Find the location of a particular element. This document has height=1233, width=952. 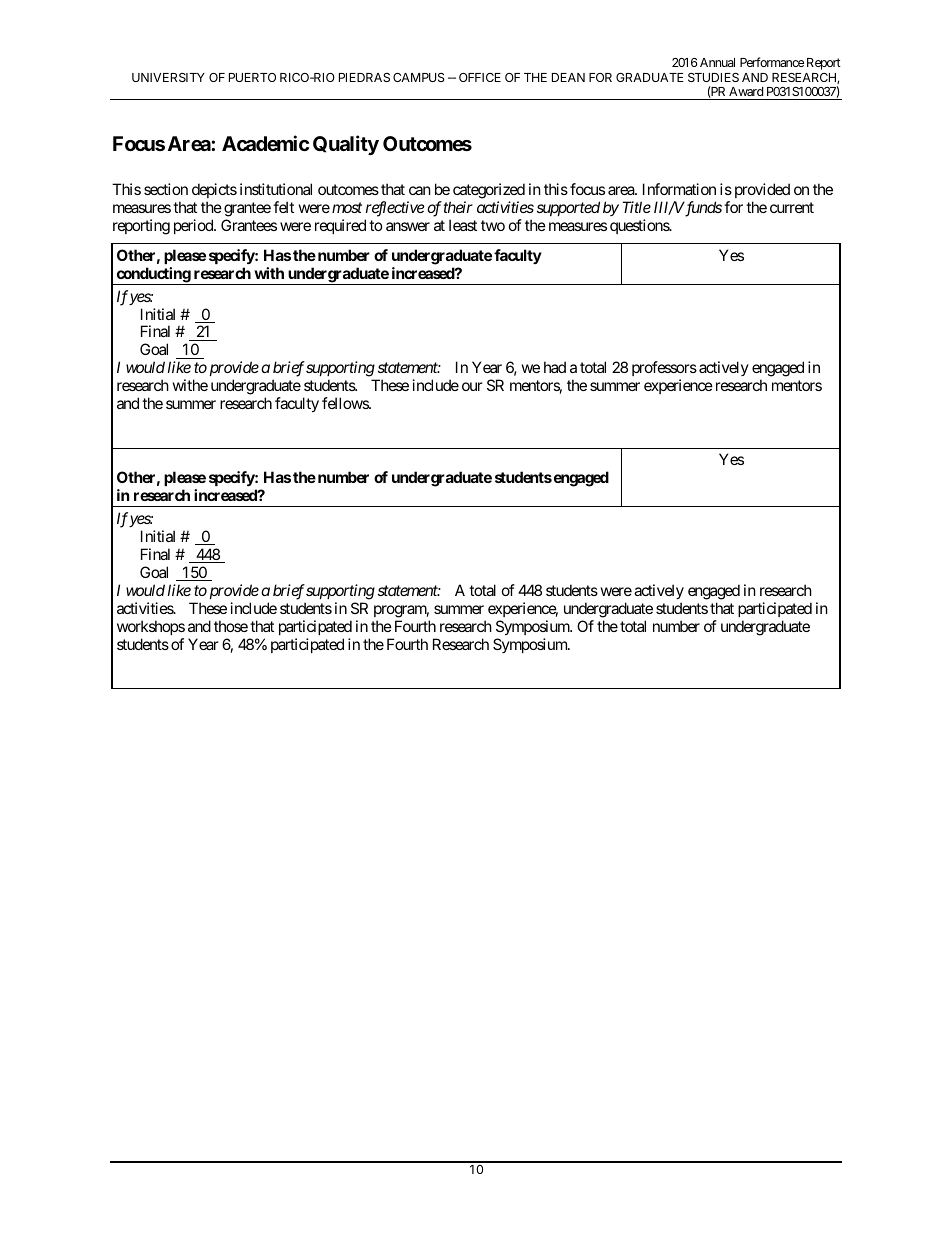

professors is located at coordinates (664, 370).
